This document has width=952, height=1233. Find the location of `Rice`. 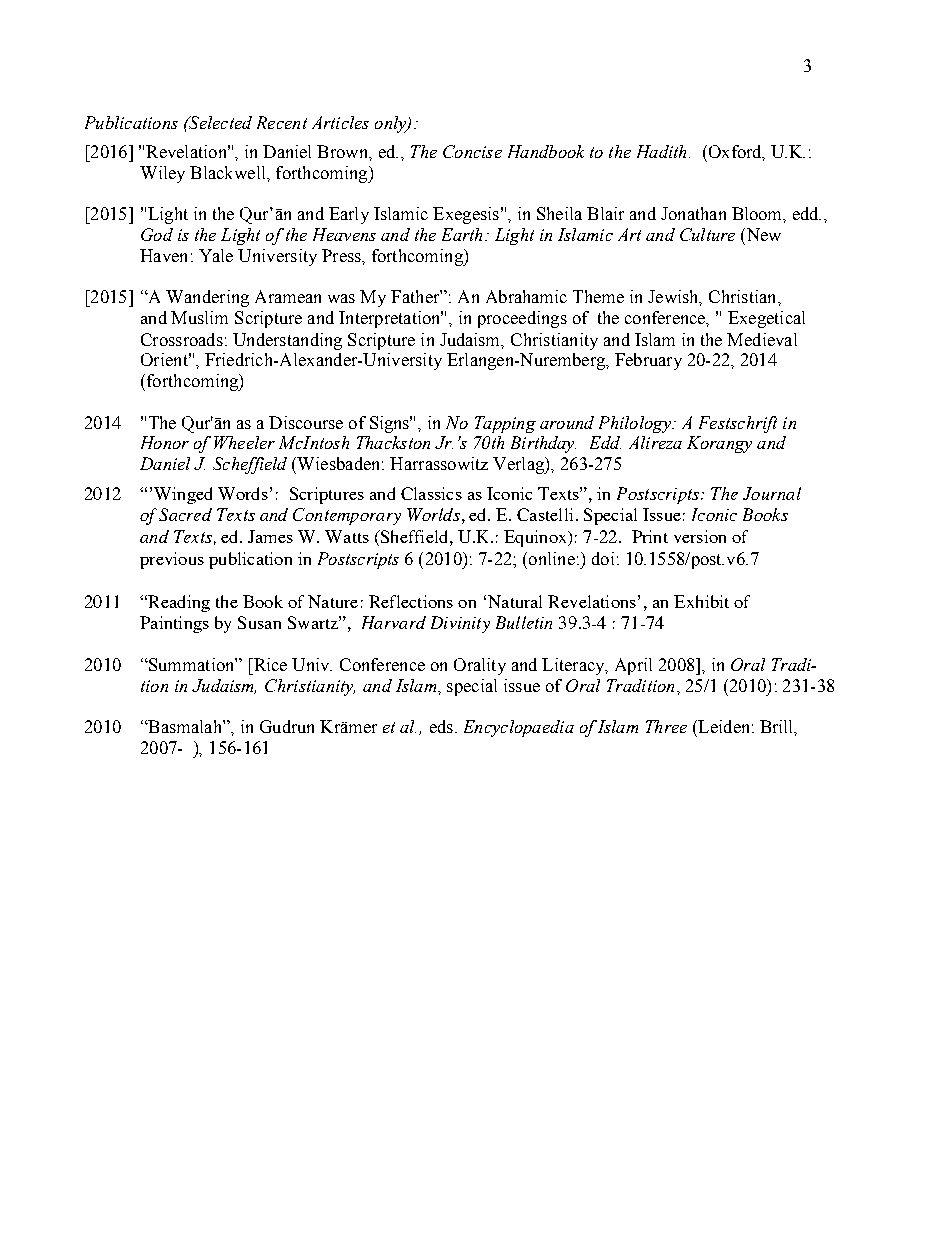

Rice is located at coordinates (269, 664).
